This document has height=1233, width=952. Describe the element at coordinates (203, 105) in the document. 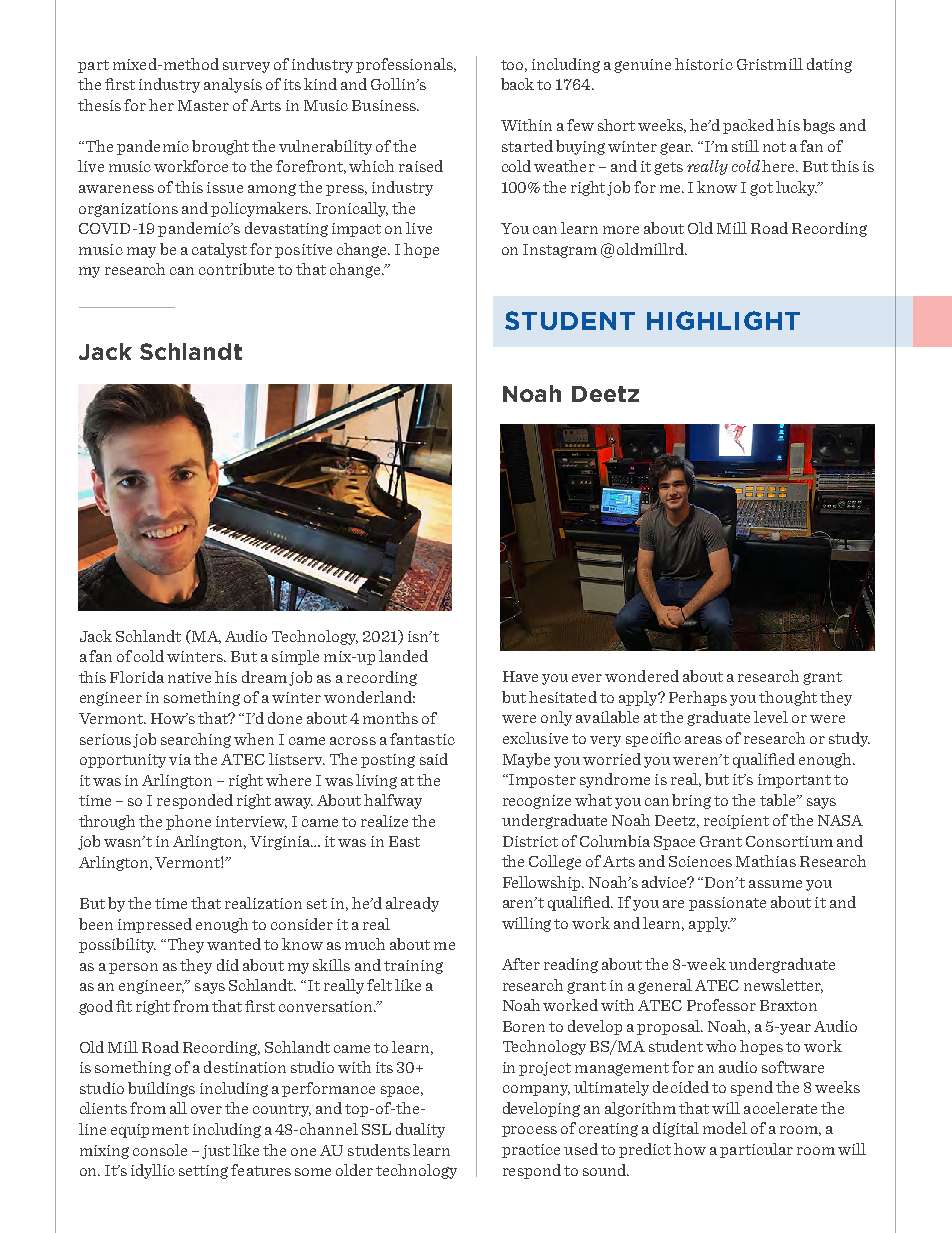

I see `Master` at that location.
